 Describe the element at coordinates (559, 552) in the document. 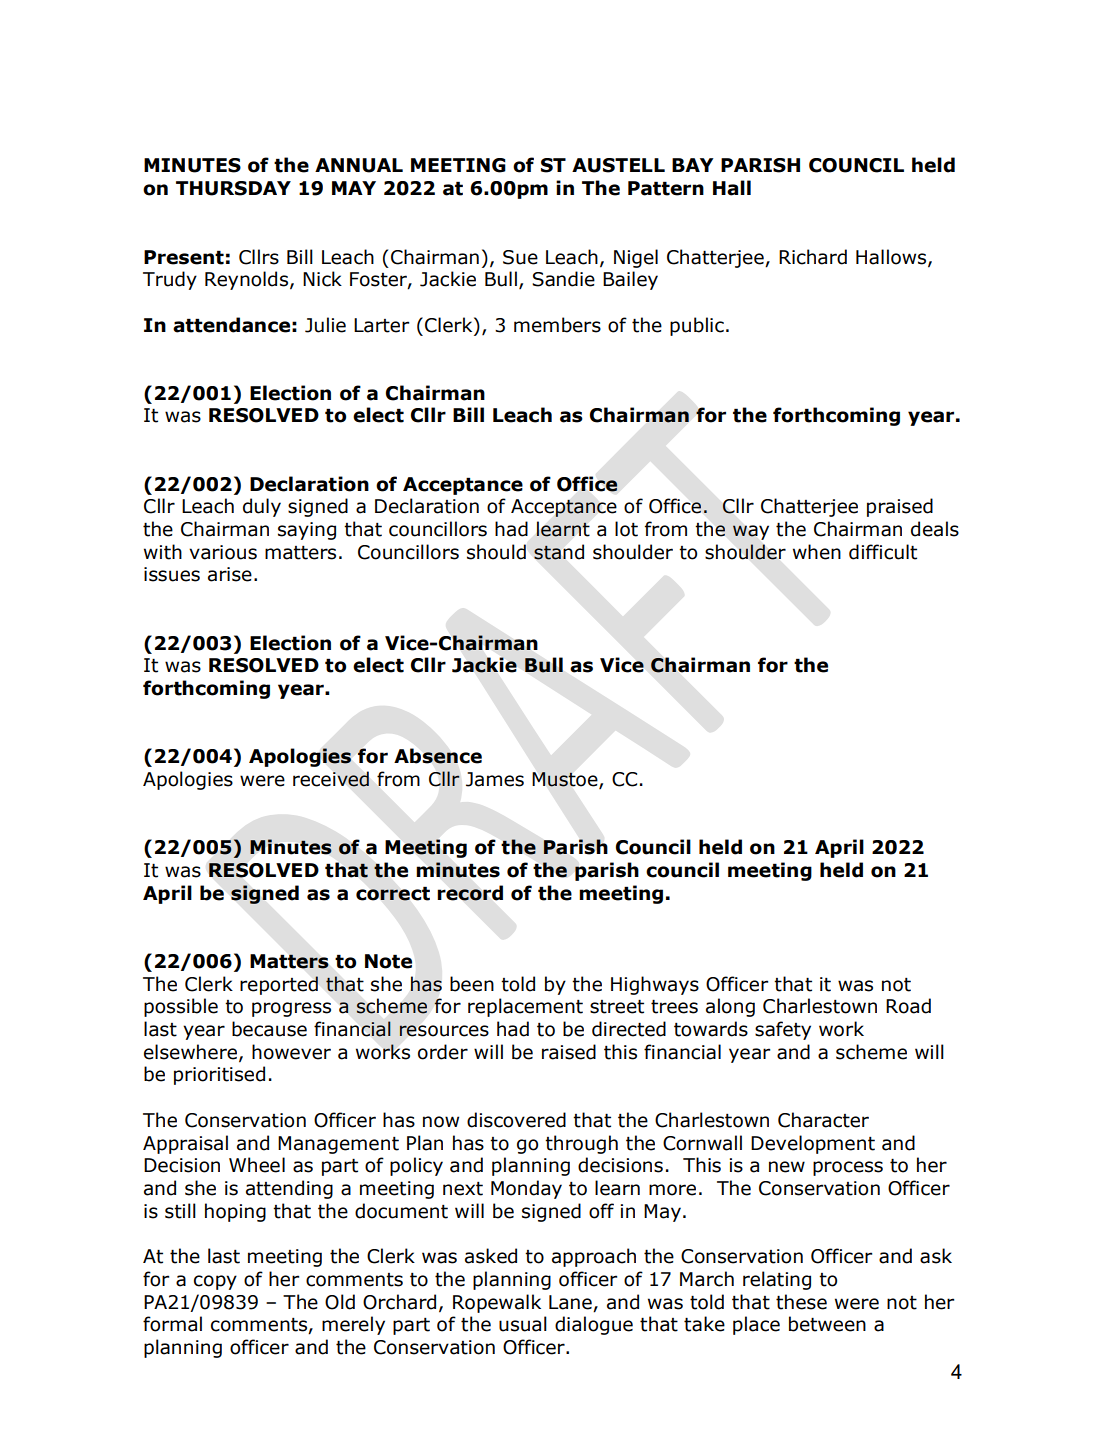

I see `stand` at that location.
